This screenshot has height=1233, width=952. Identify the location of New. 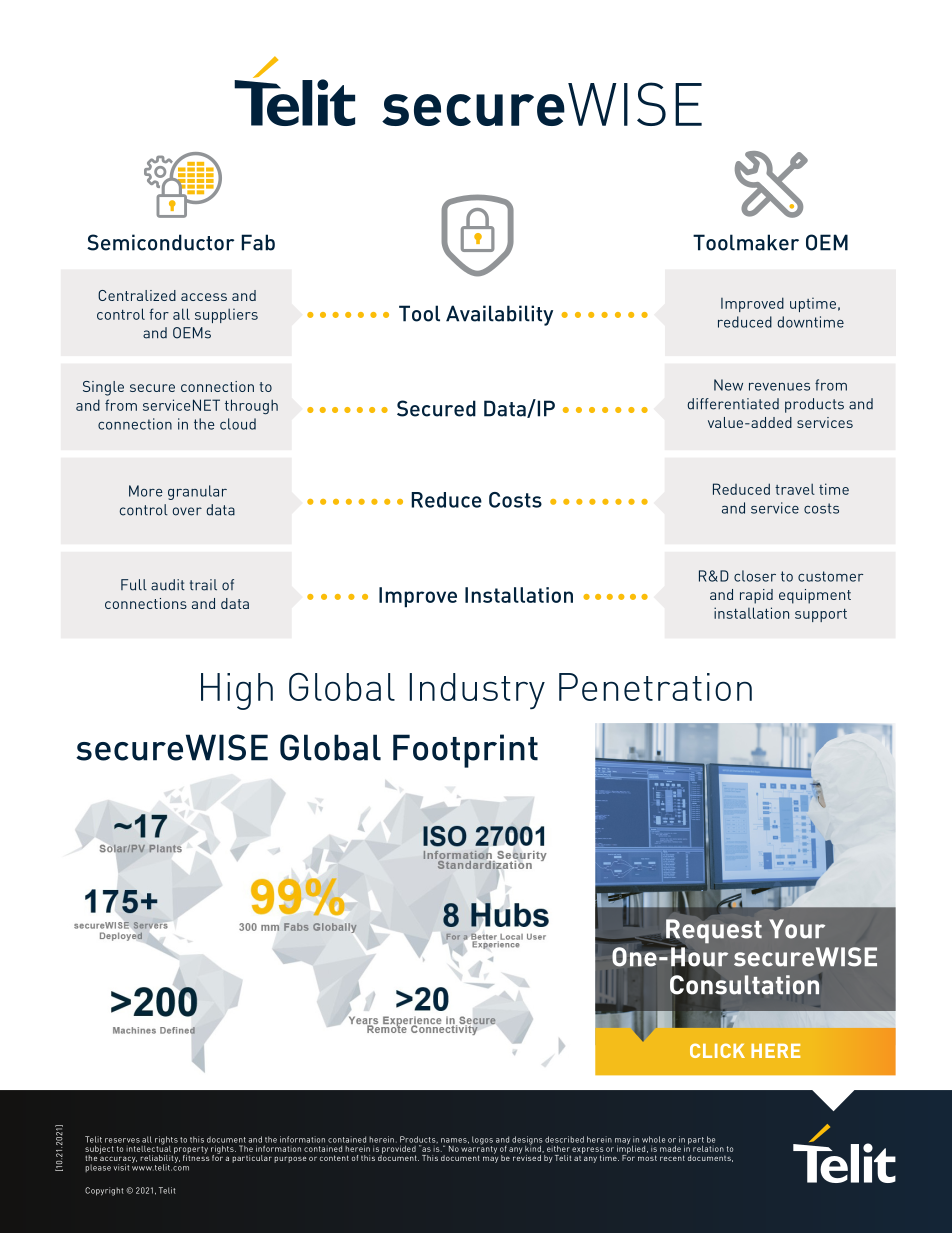
(728, 385).
